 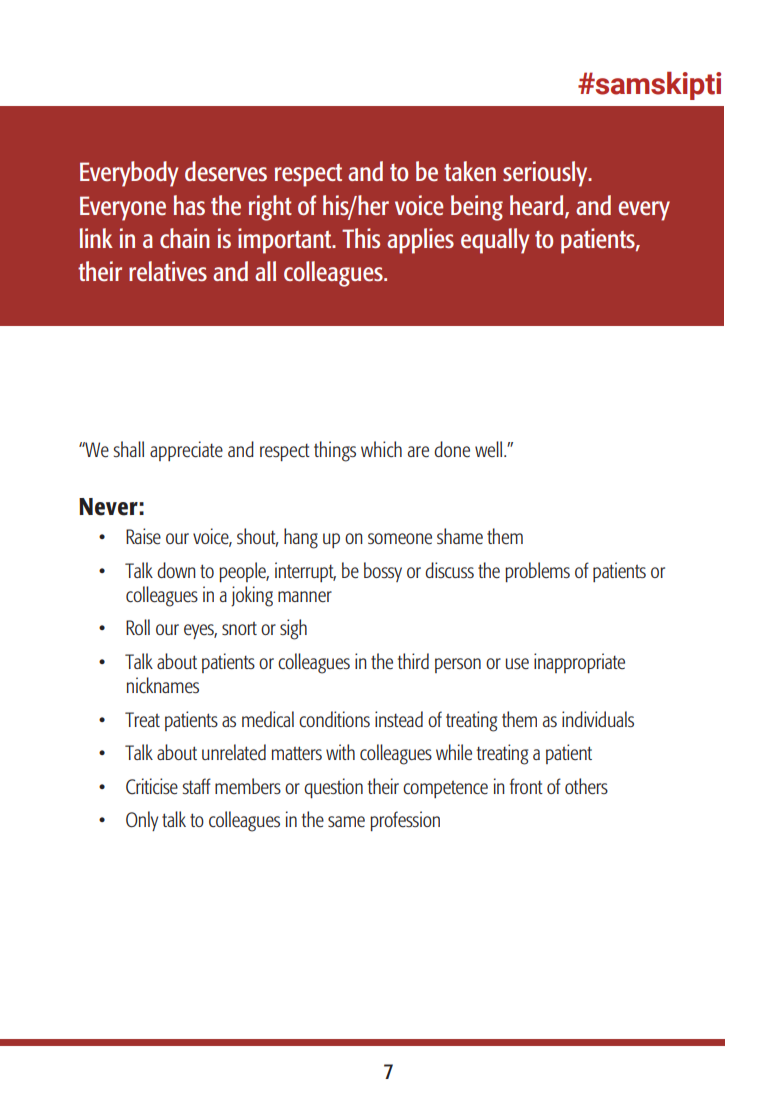 I want to click on Criticise, so click(x=152, y=786).
